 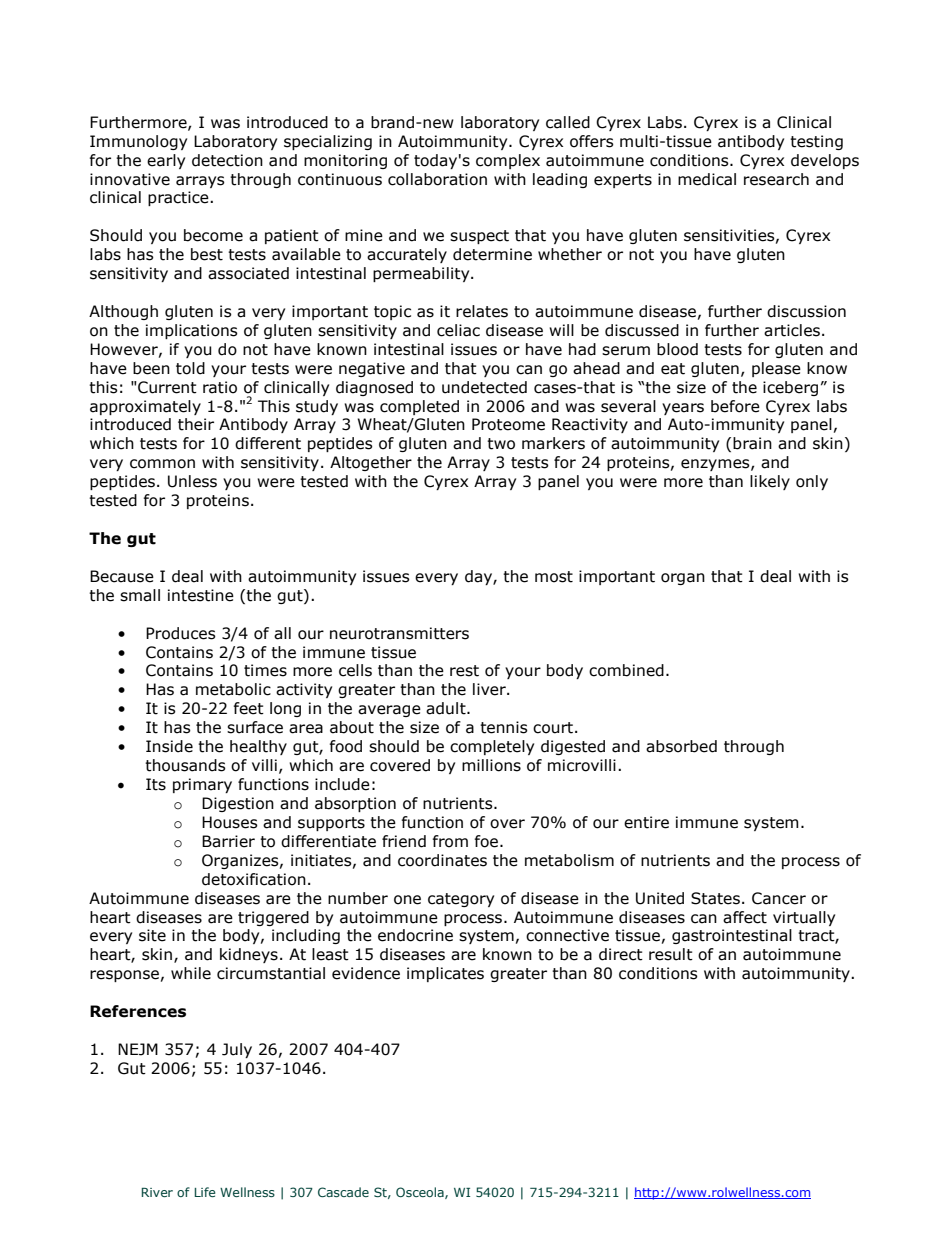 I want to click on detection, so click(x=227, y=160).
